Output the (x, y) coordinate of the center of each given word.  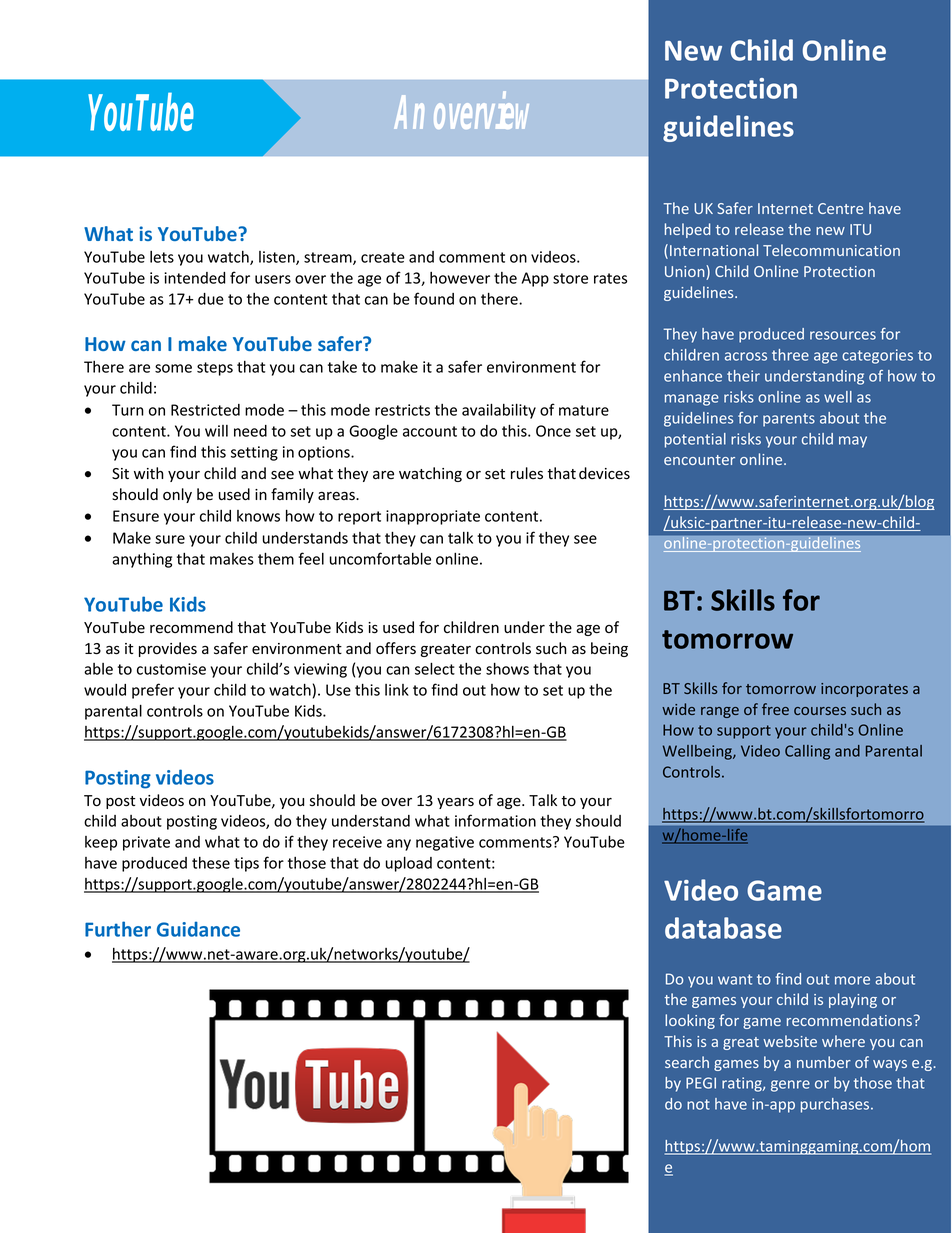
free (775, 709)
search (687, 1062)
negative (445, 843)
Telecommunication (831, 250)
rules (527, 473)
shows (507, 668)
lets (162, 257)
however (460, 278)
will (216, 431)
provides (168, 649)
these (211, 863)
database (723, 928)
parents (789, 420)
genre (790, 1086)
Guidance (198, 929)
